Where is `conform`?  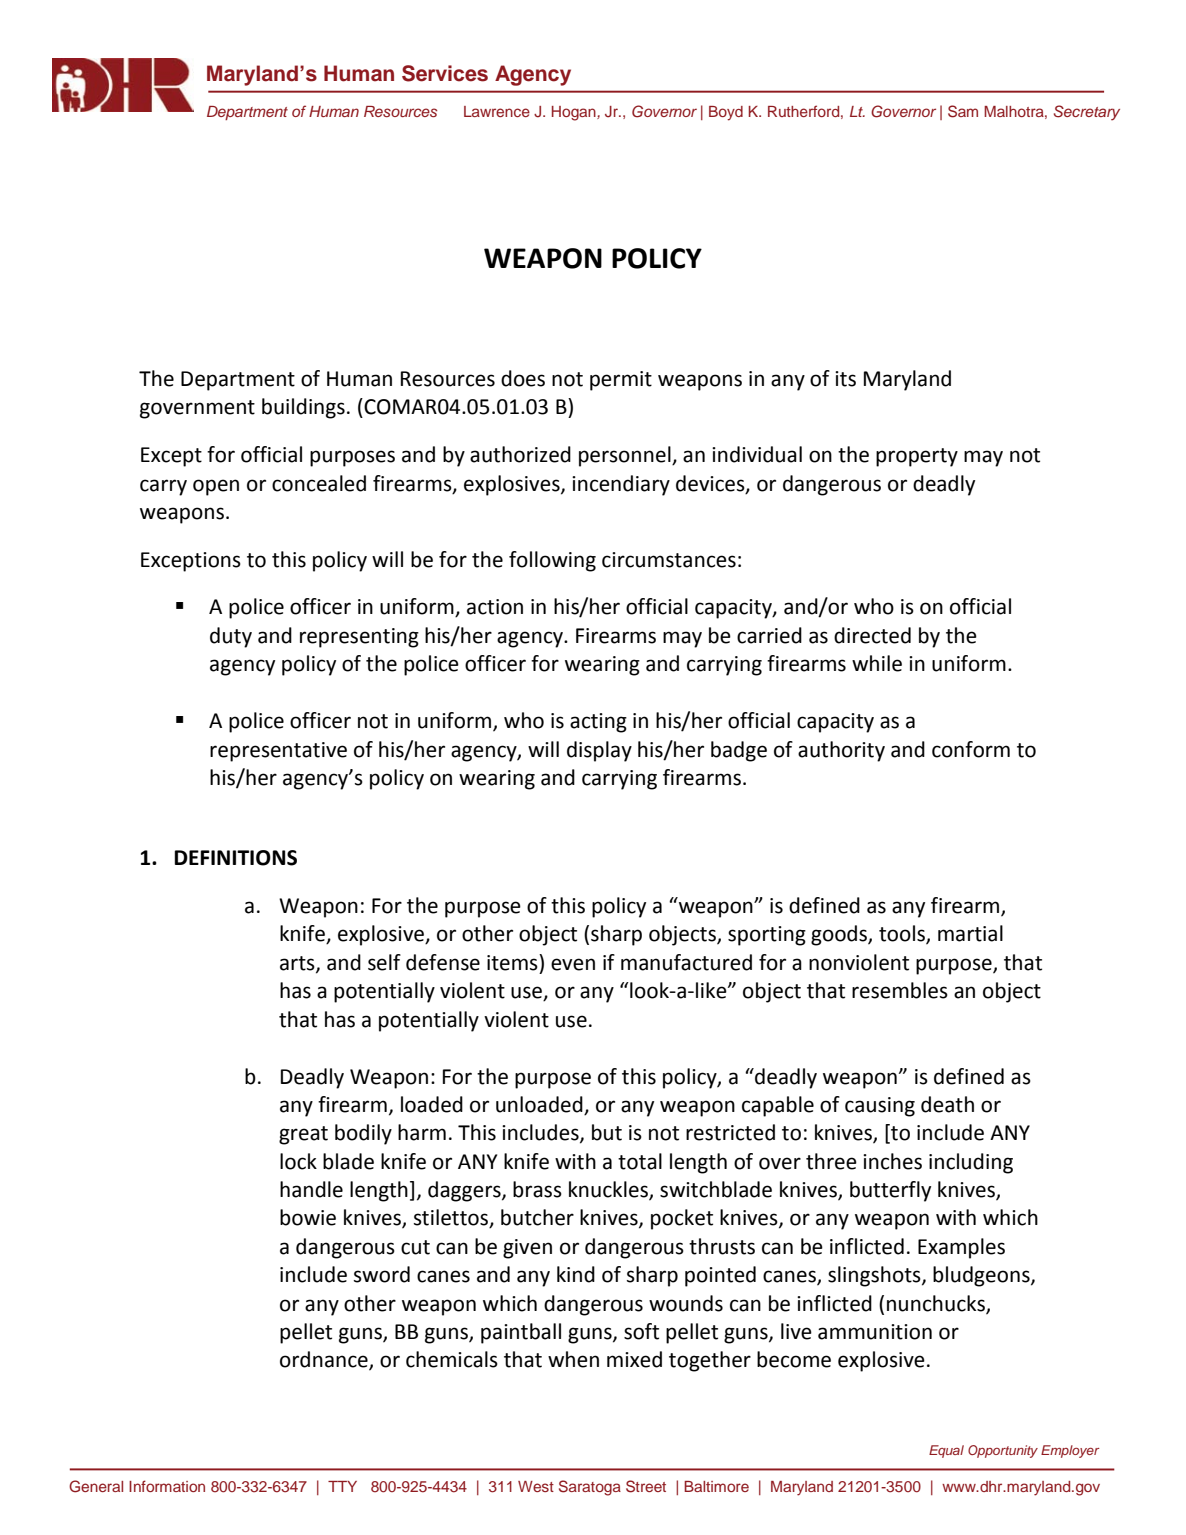
conform is located at coordinates (971, 749).
